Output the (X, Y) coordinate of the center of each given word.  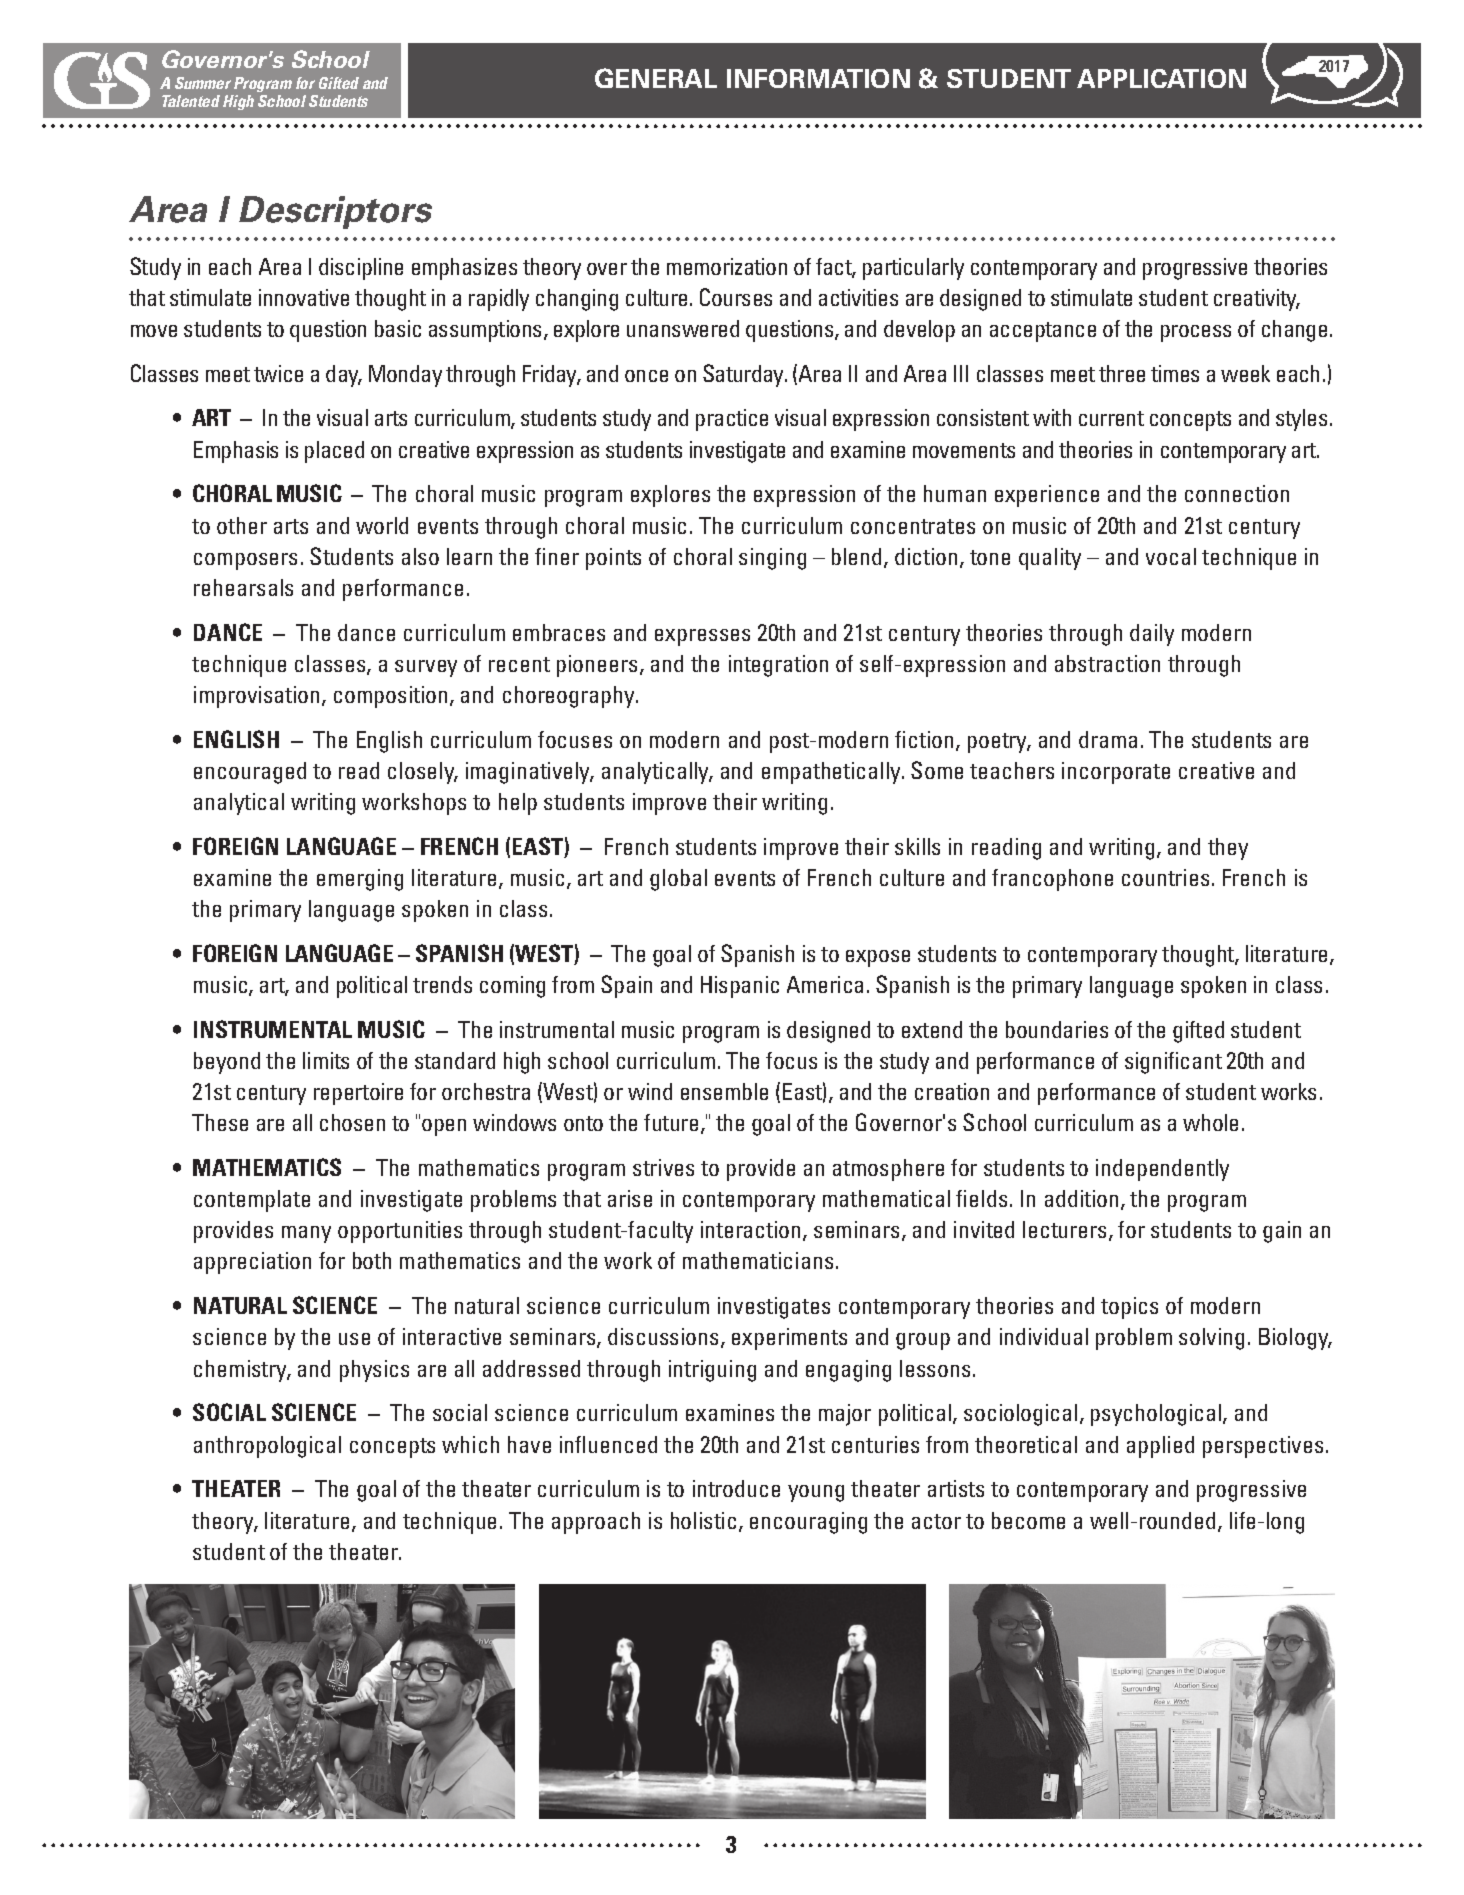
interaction (752, 1231)
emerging (360, 880)
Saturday (745, 375)
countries (1165, 877)
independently (1162, 1170)
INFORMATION (818, 78)
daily (1152, 635)
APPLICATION (1161, 78)
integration (778, 666)
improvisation (258, 697)
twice (278, 373)
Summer (203, 83)
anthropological (267, 1447)
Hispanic (740, 987)
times (1175, 373)
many (306, 1234)
